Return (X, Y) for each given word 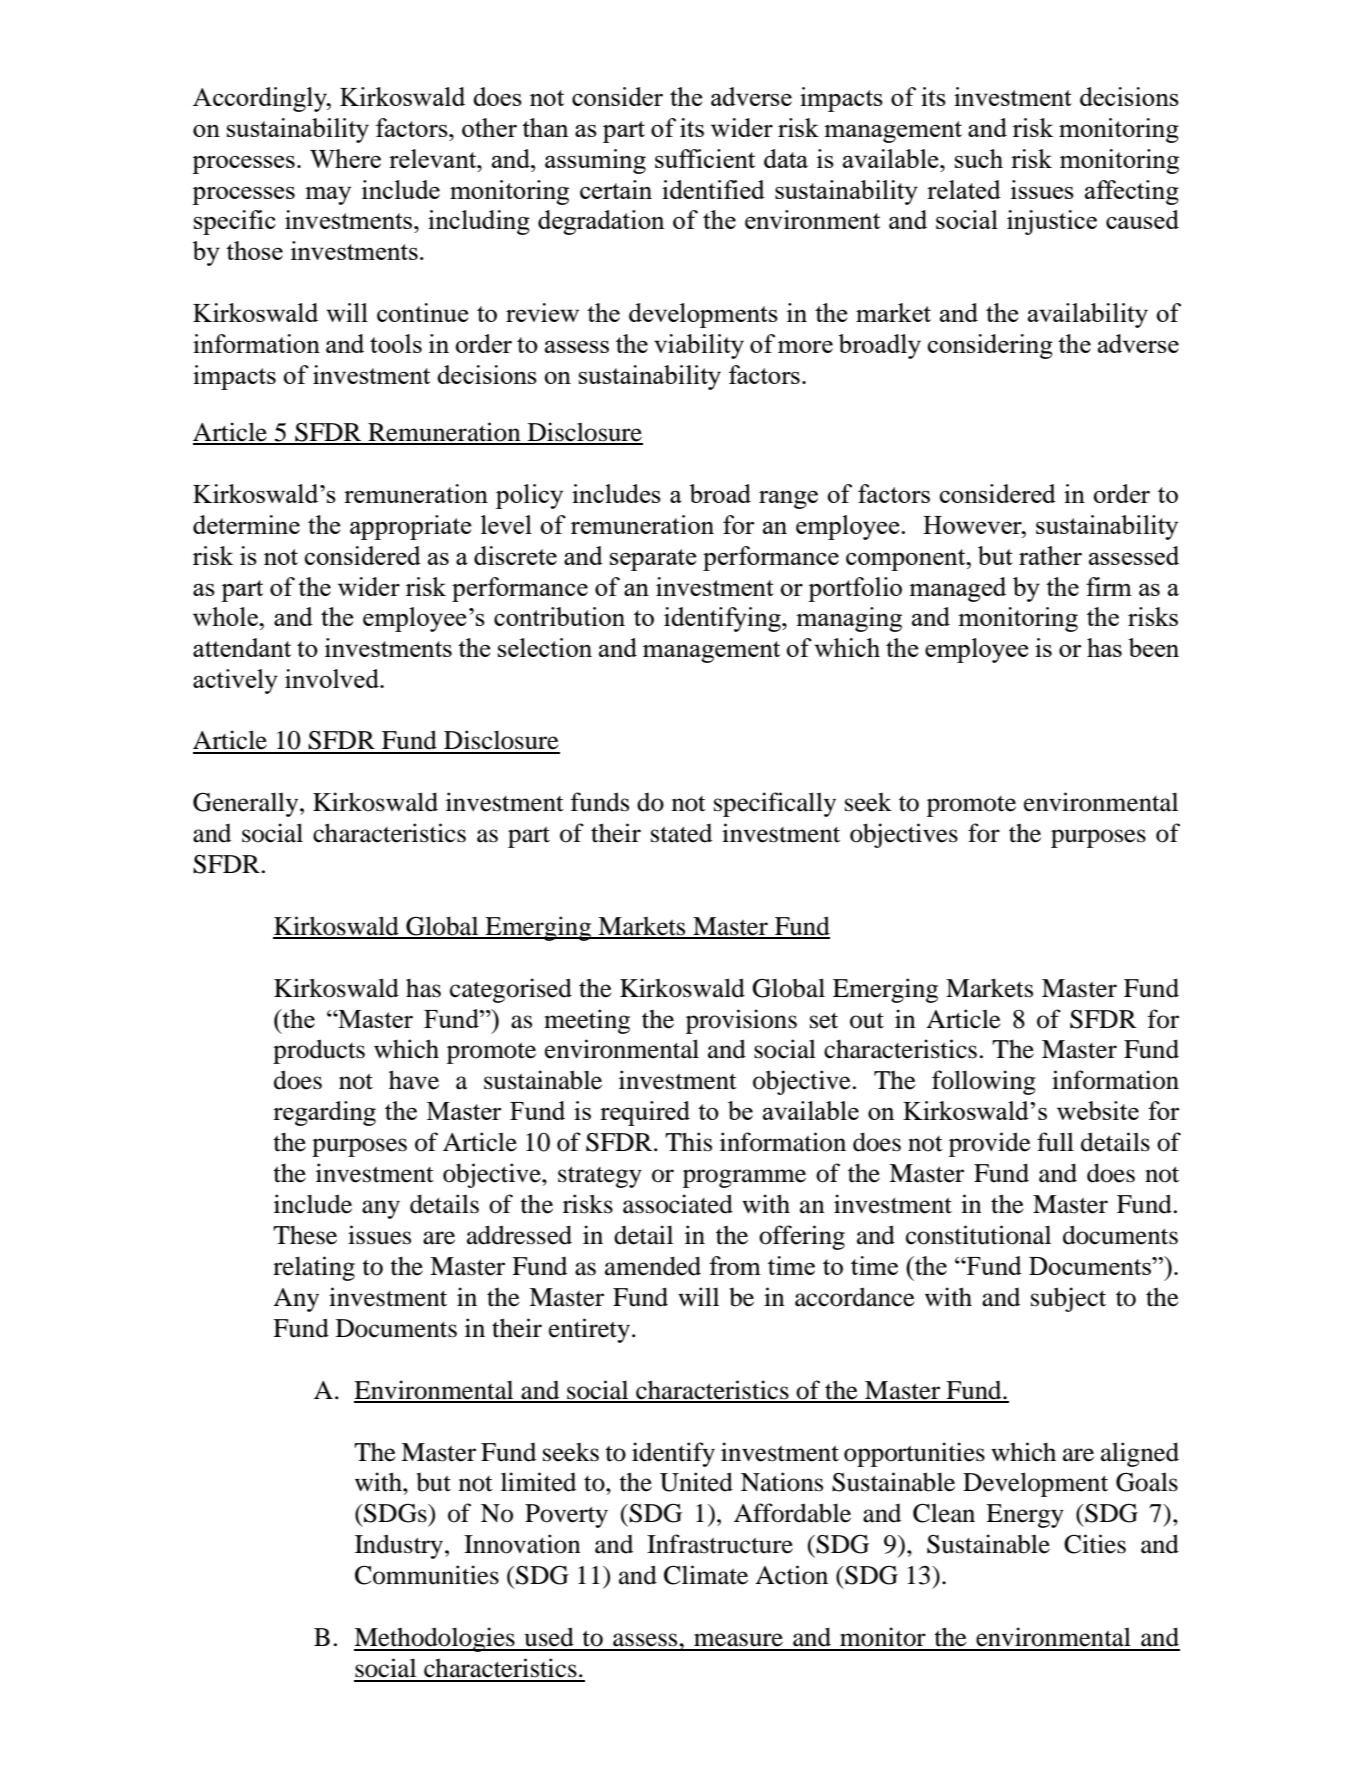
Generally (247, 804)
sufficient (705, 158)
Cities (1095, 1544)
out (867, 1021)
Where (345, 158)
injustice (1052, 222)
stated (681, 833)
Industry (400, 1546)
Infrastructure (720, 1544)
